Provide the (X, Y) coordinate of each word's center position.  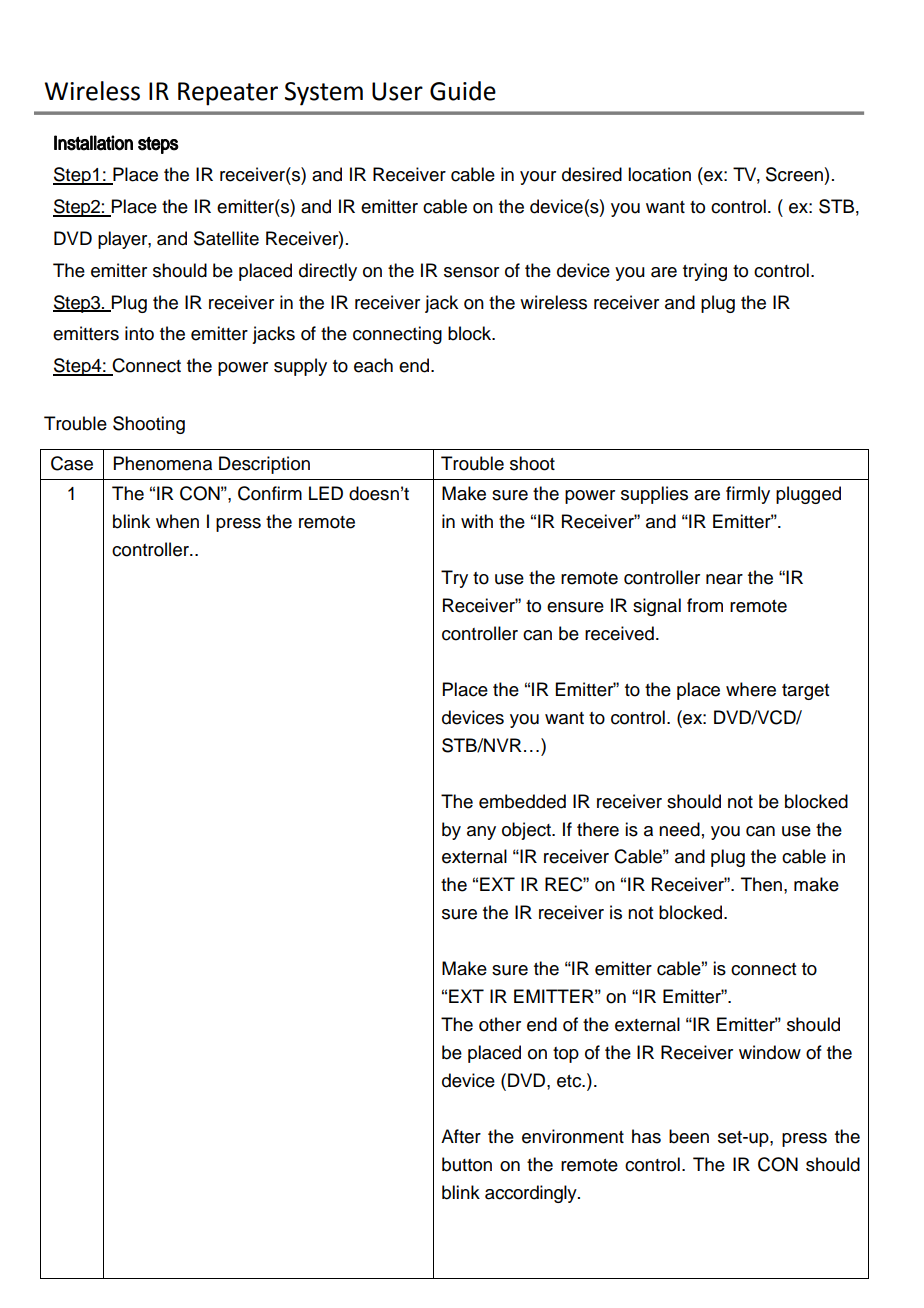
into (139, 333)
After (461, 1136)
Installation (93, 143)
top (566, 1055)
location (659, 174)
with (477, 521)
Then (761, 884)
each (373, 365)
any (481, 833)
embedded (522, 801)
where (751, 689)
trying (705, 272)
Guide (463, 91)
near (724, 579)
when (177, 521)
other (500, 1024)
